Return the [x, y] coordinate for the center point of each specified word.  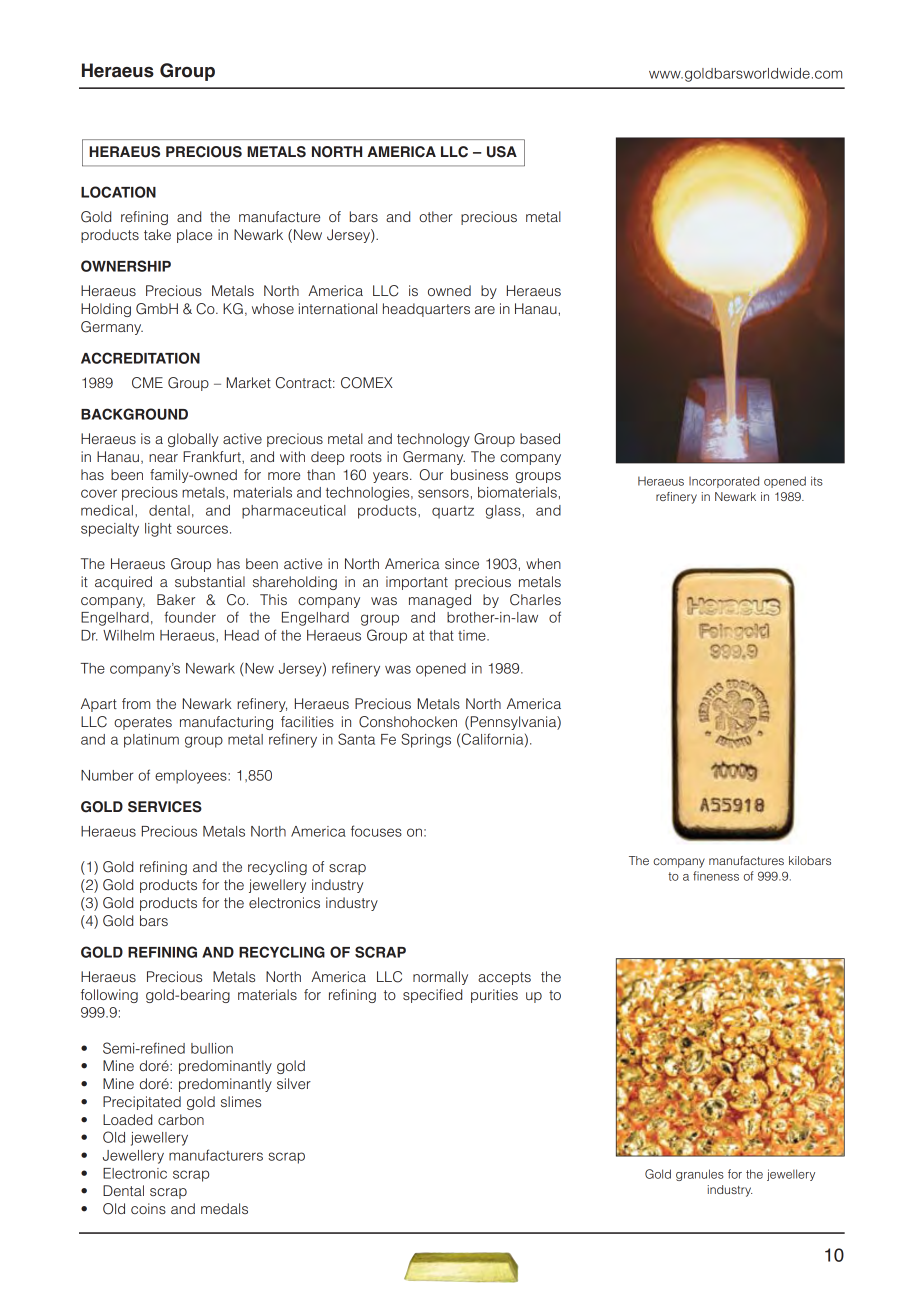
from [136, 703]
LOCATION [118, 192]
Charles [535, 600]
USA [502, 152]
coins [148, 1208]
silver [294, 1083]
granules [700, 1175]
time [473, 635]
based [540, 438]
